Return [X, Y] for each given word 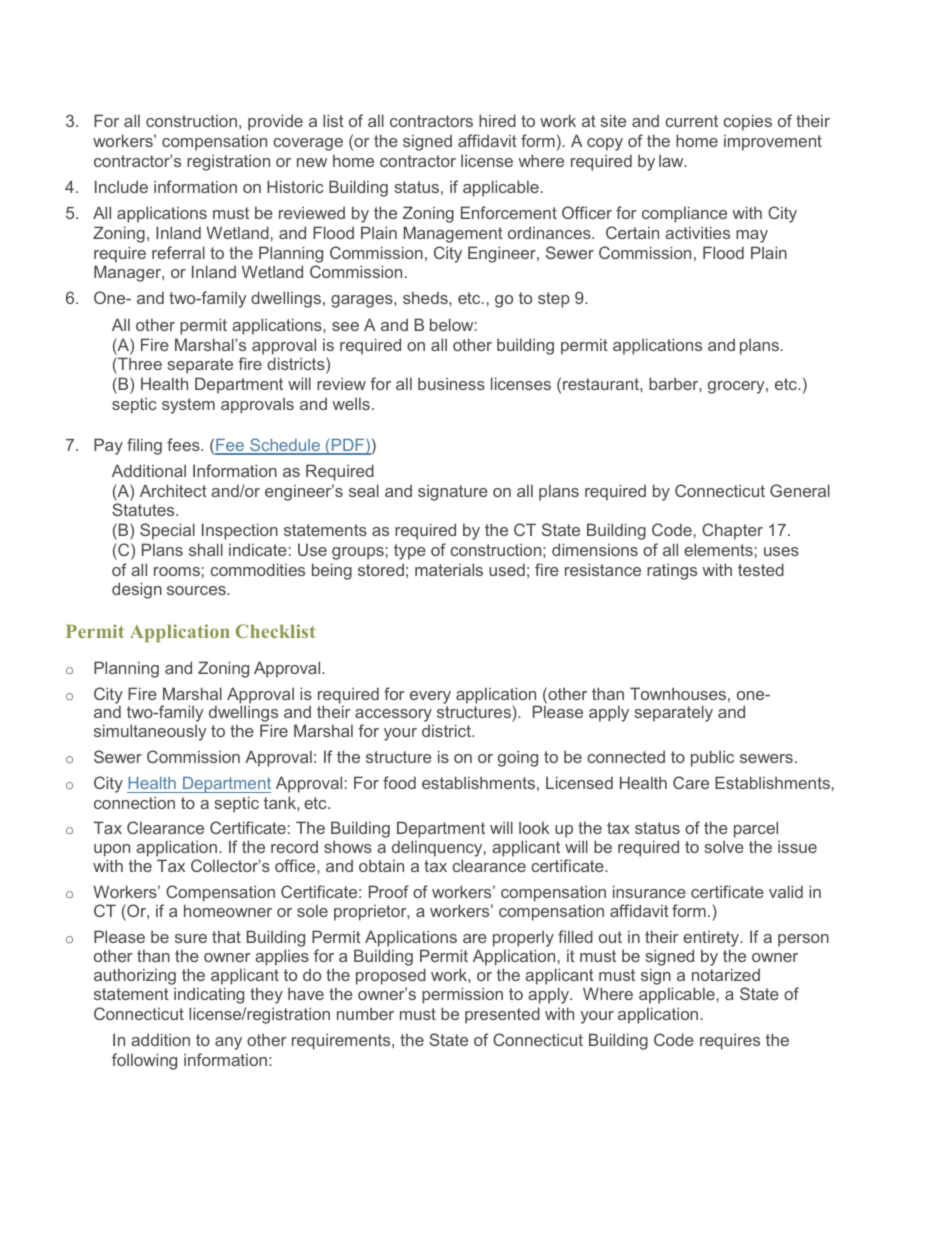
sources [197, 590]
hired [497, 120]
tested [761, 569]
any [228, 1043]
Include [121, 186]
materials [449, 569]
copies [747, 122]
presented [502, 1015]
